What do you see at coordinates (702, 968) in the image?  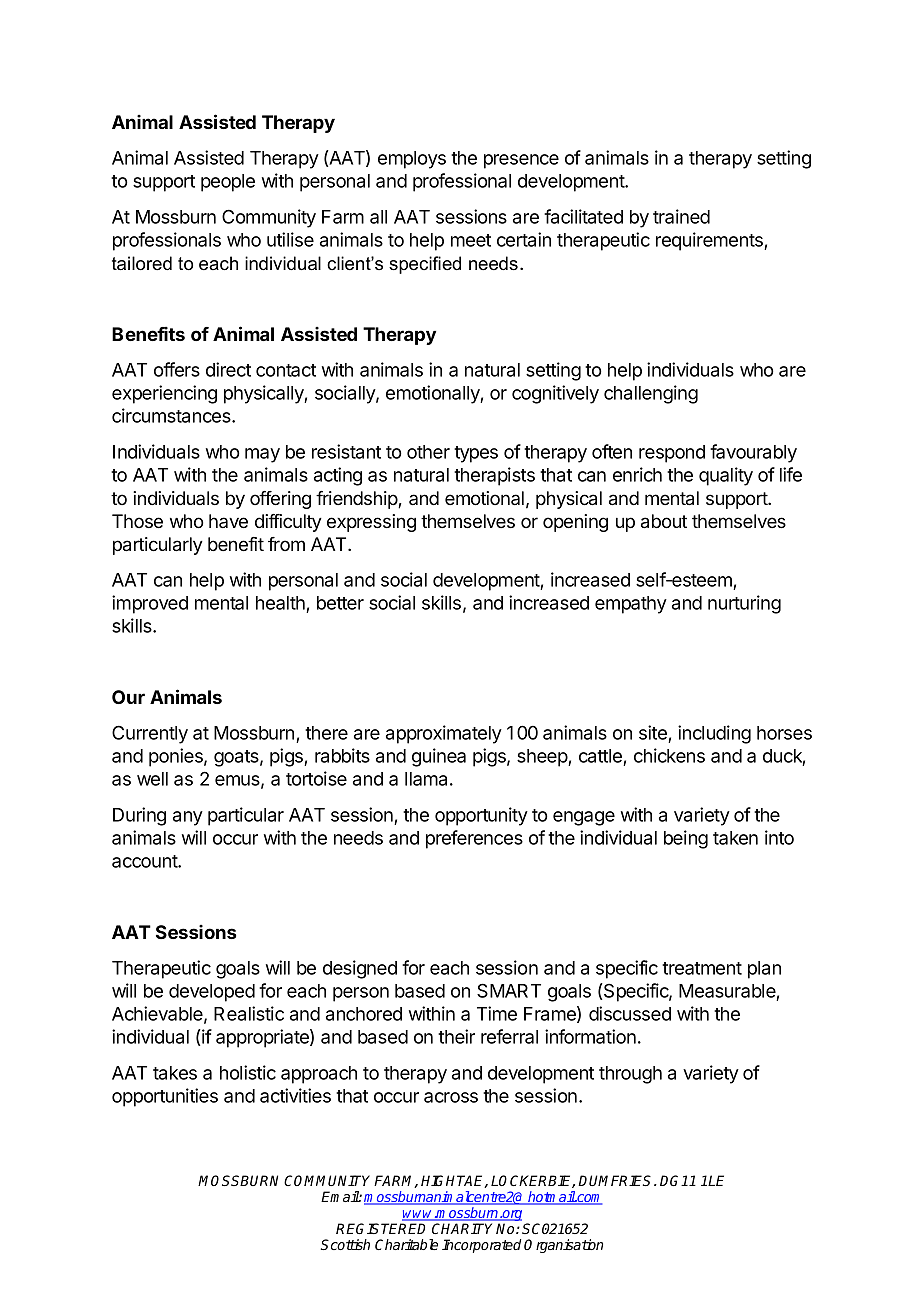 I see `treatment` at bounding box center [702, 968].
